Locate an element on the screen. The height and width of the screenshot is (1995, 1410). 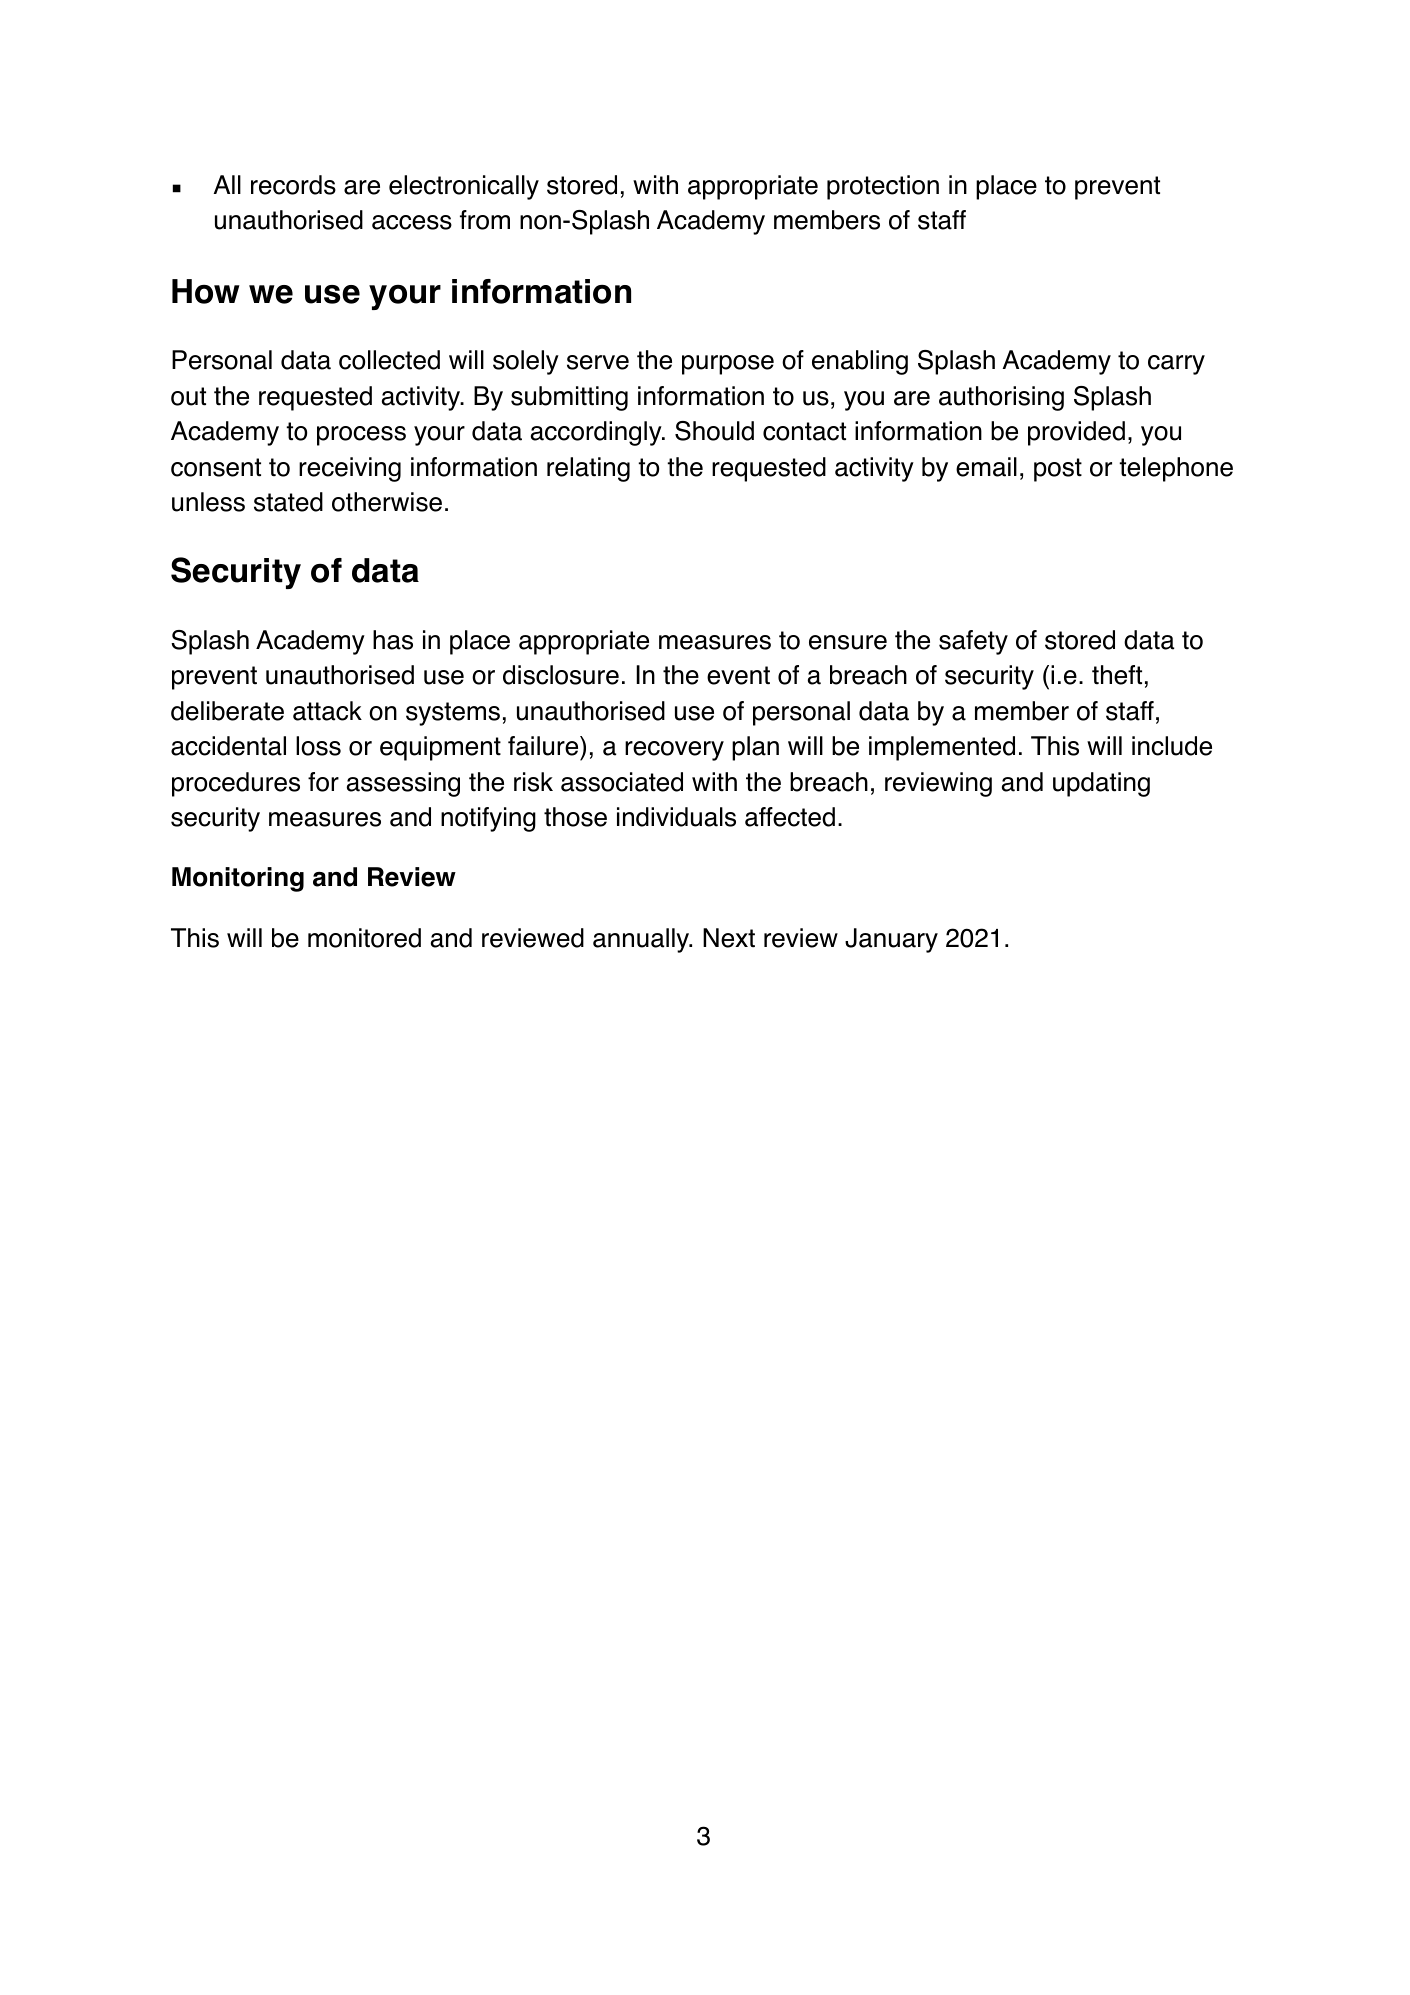
from is located at coordinates (485, 220).
